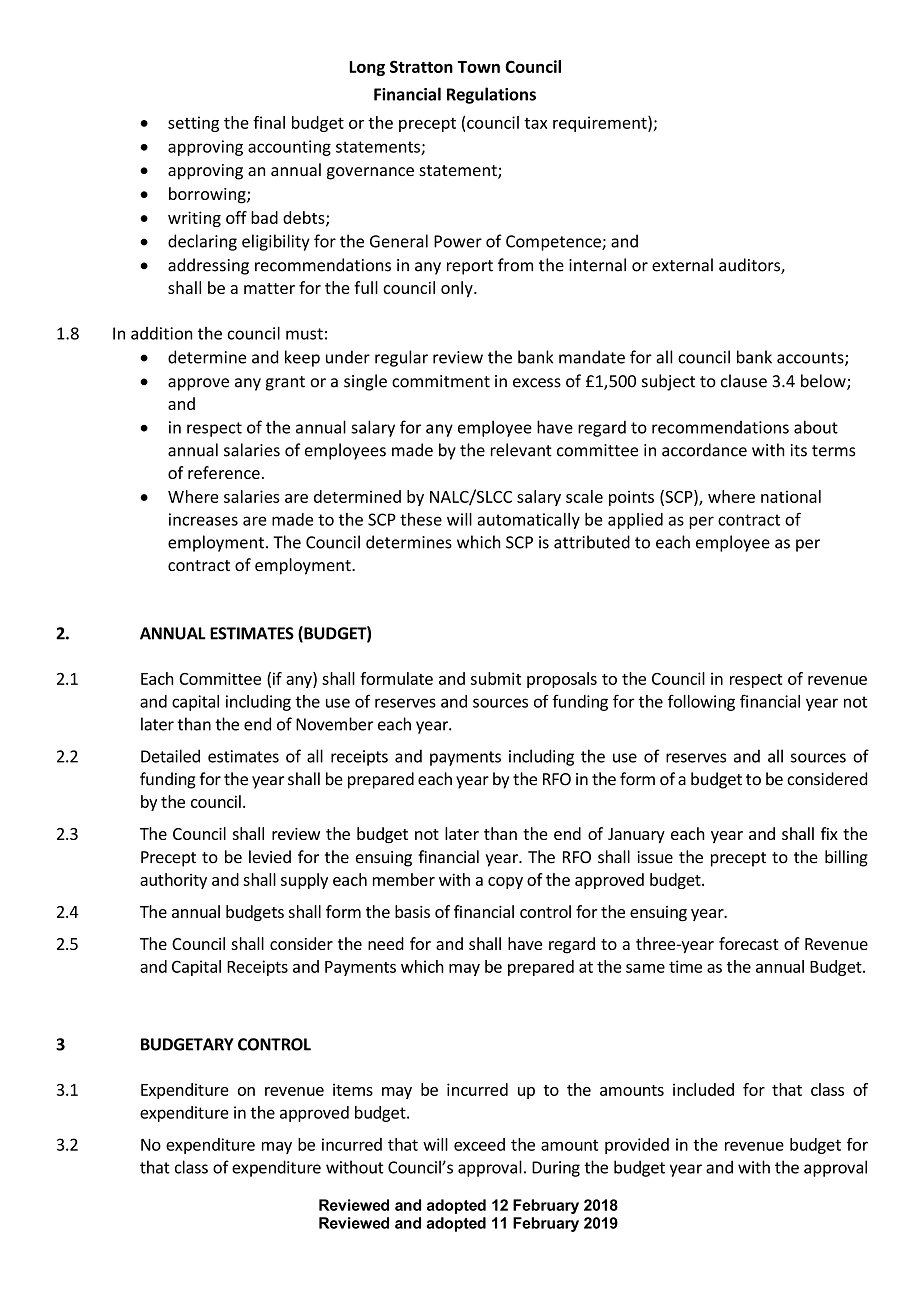 Image resolution: width=924 pixels, height=1308 pixels. What do you see at coordinates (749, 943) in the page?
I see `forecast` at bounding box center [749, 943].
